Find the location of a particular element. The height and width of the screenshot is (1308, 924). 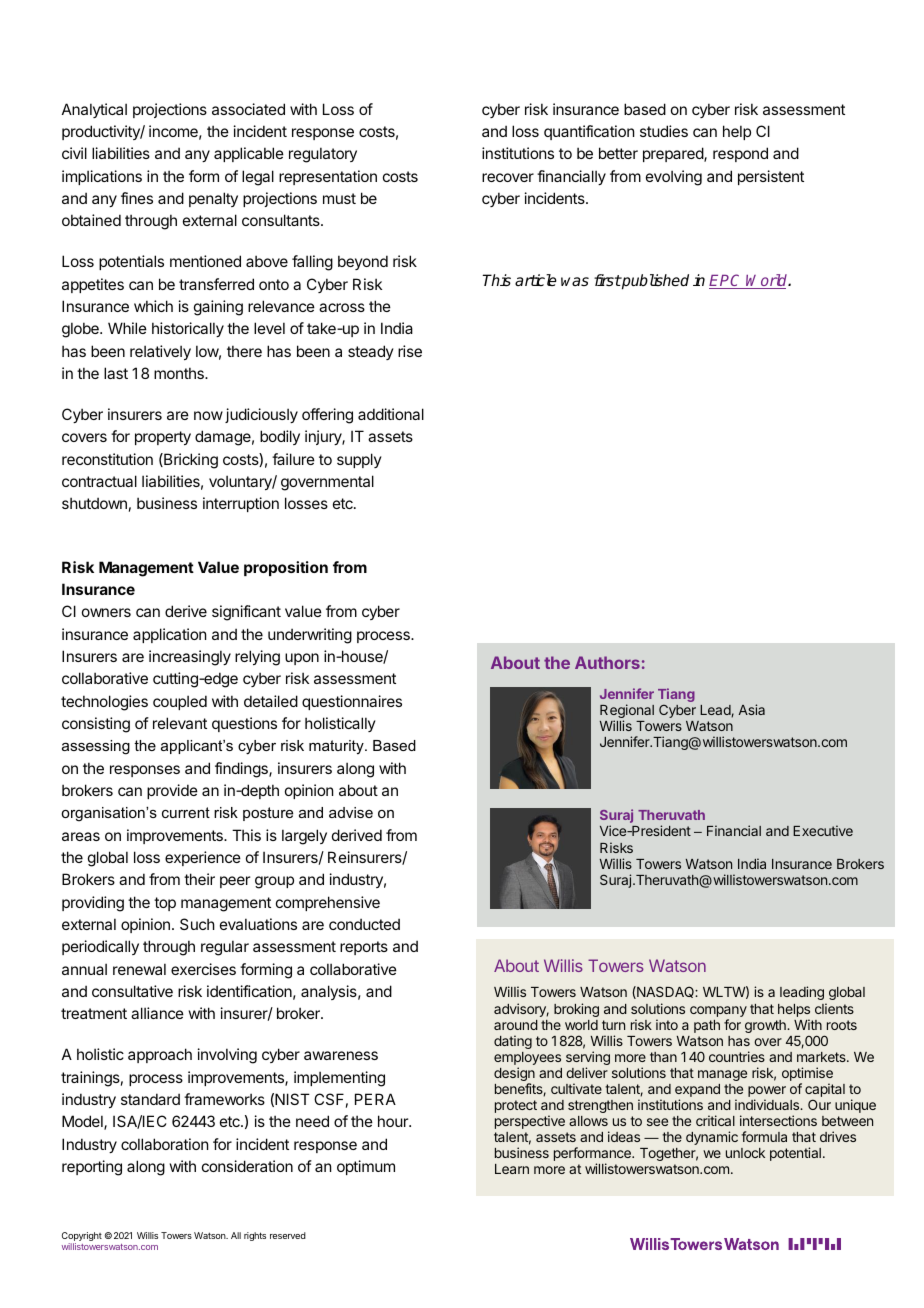

Such is located at coordinates (197, 924).
